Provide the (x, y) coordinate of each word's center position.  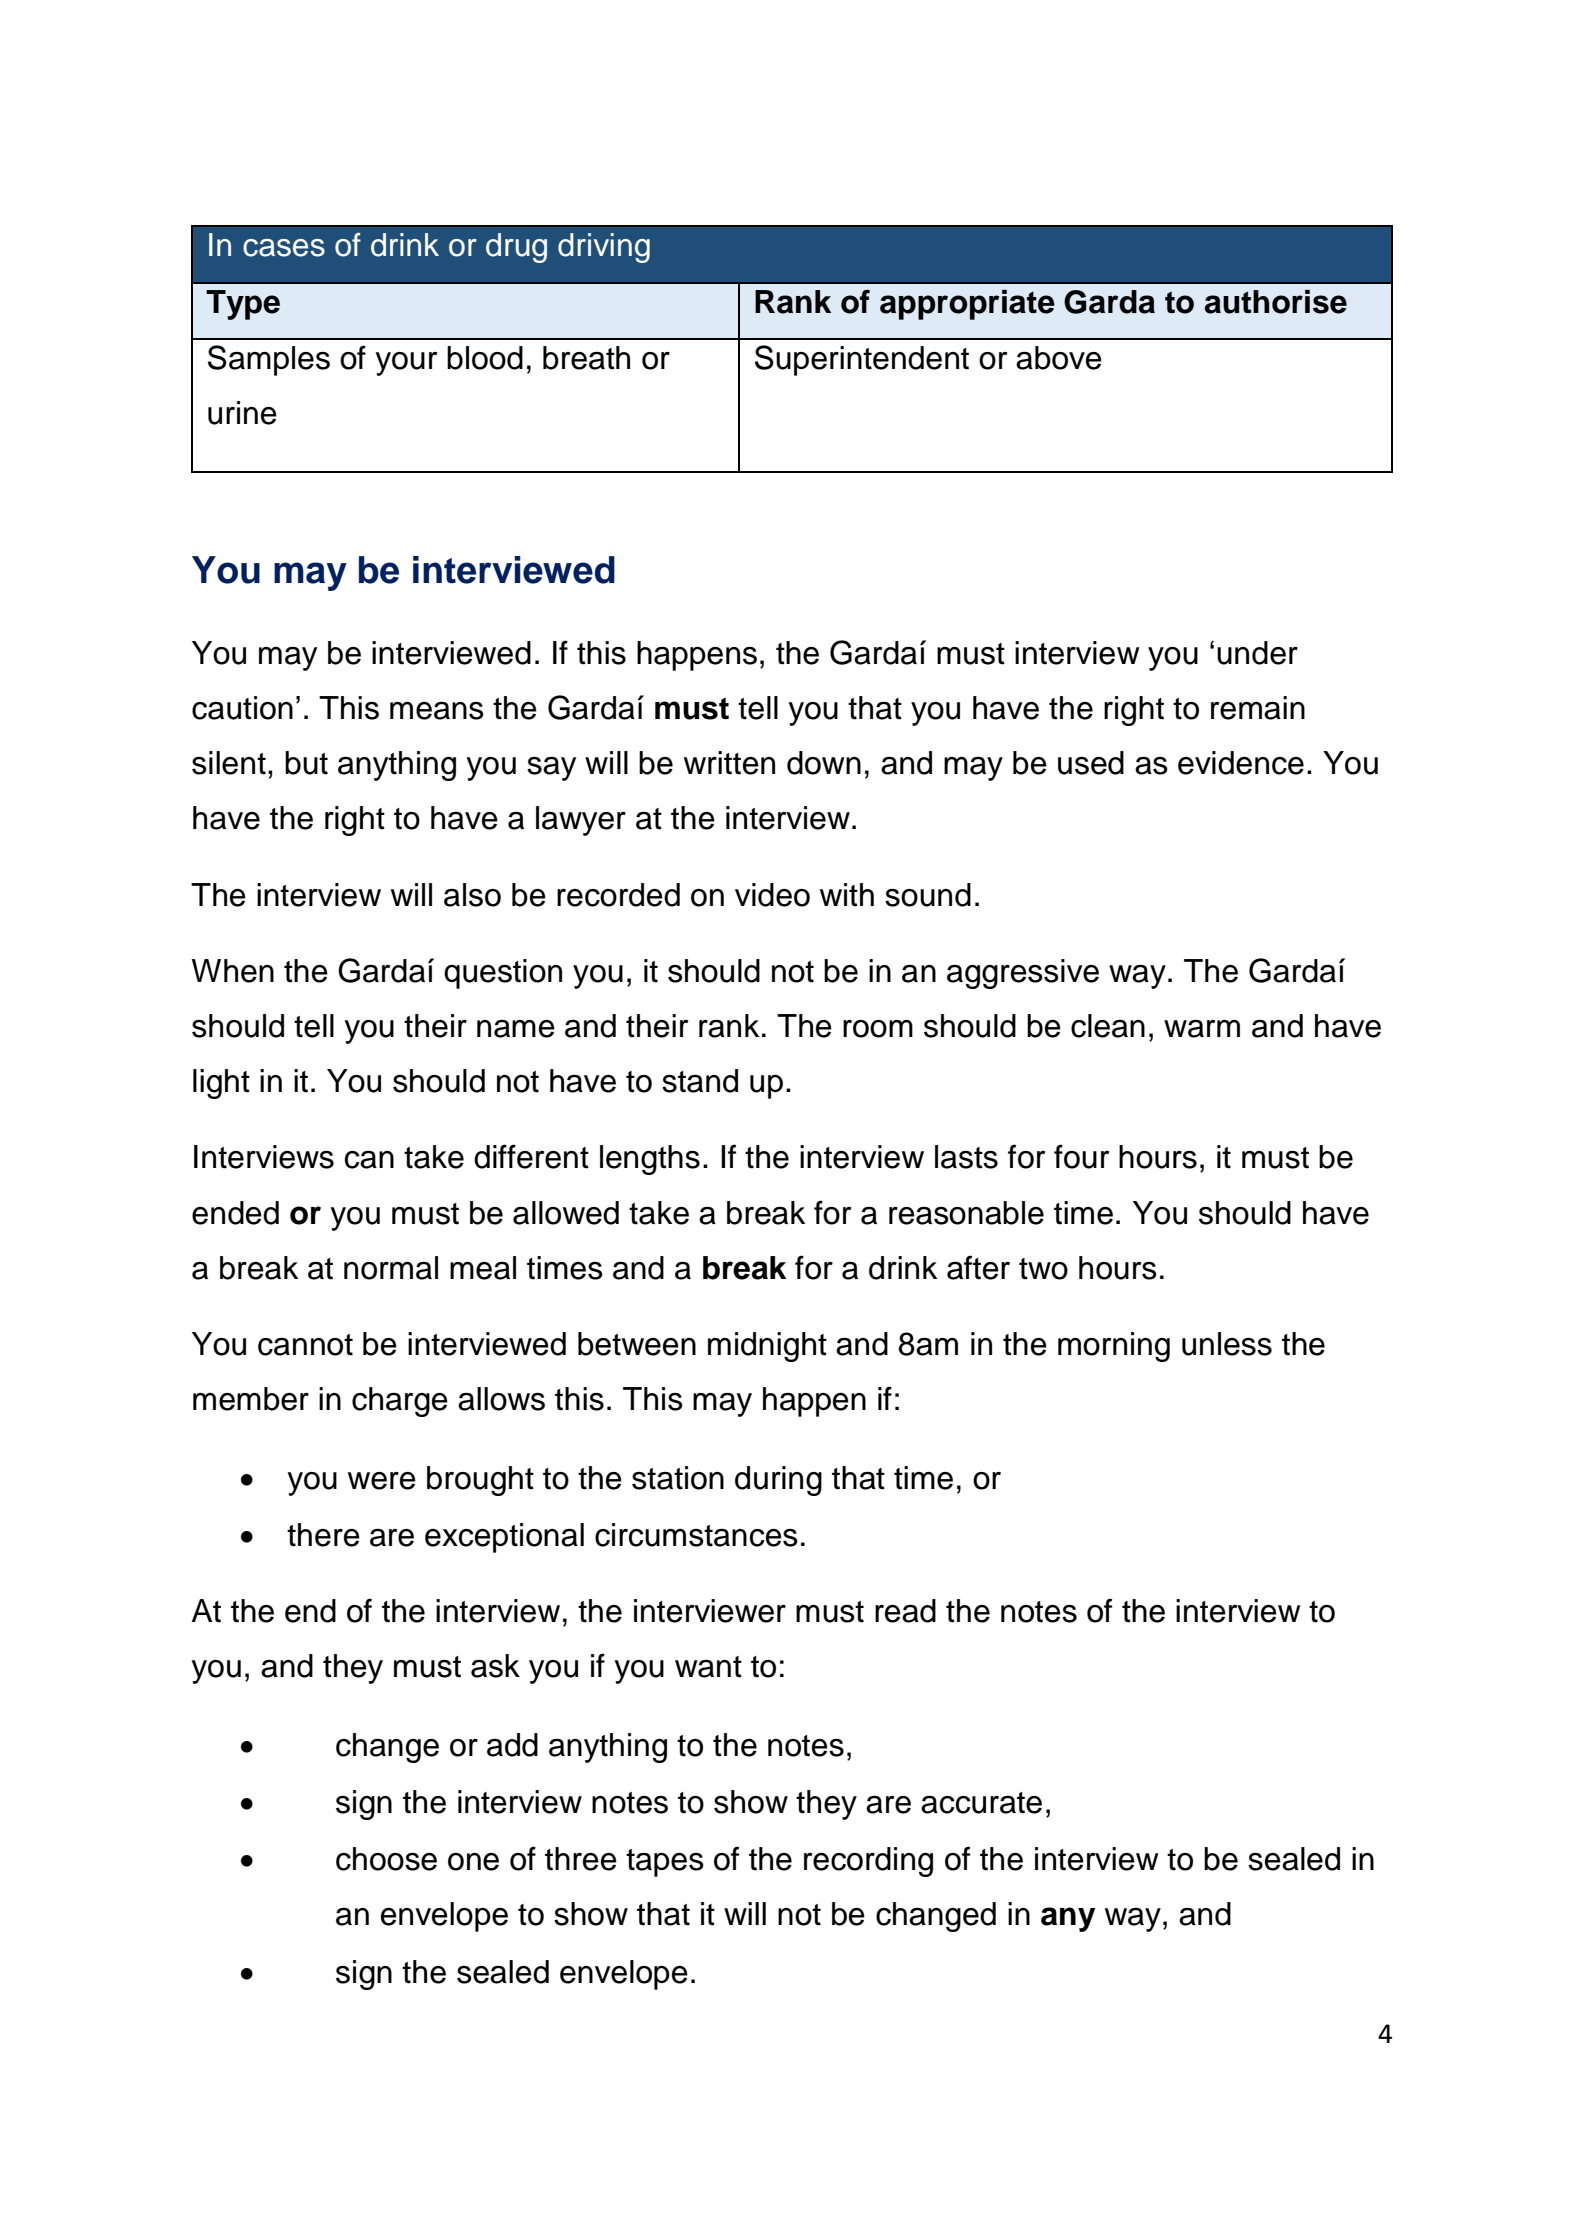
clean (1108, 1026)
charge (400, 1402)
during (778, 1481)
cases (284, 248)
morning (1114, 1347)
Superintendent (862, 360)
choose (386, 1859)
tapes (665, 1863)
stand (700, 1081)
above (1059, 358)
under (1257, 653)
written (729, 763)
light (221, 1084)
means (437, 711)
